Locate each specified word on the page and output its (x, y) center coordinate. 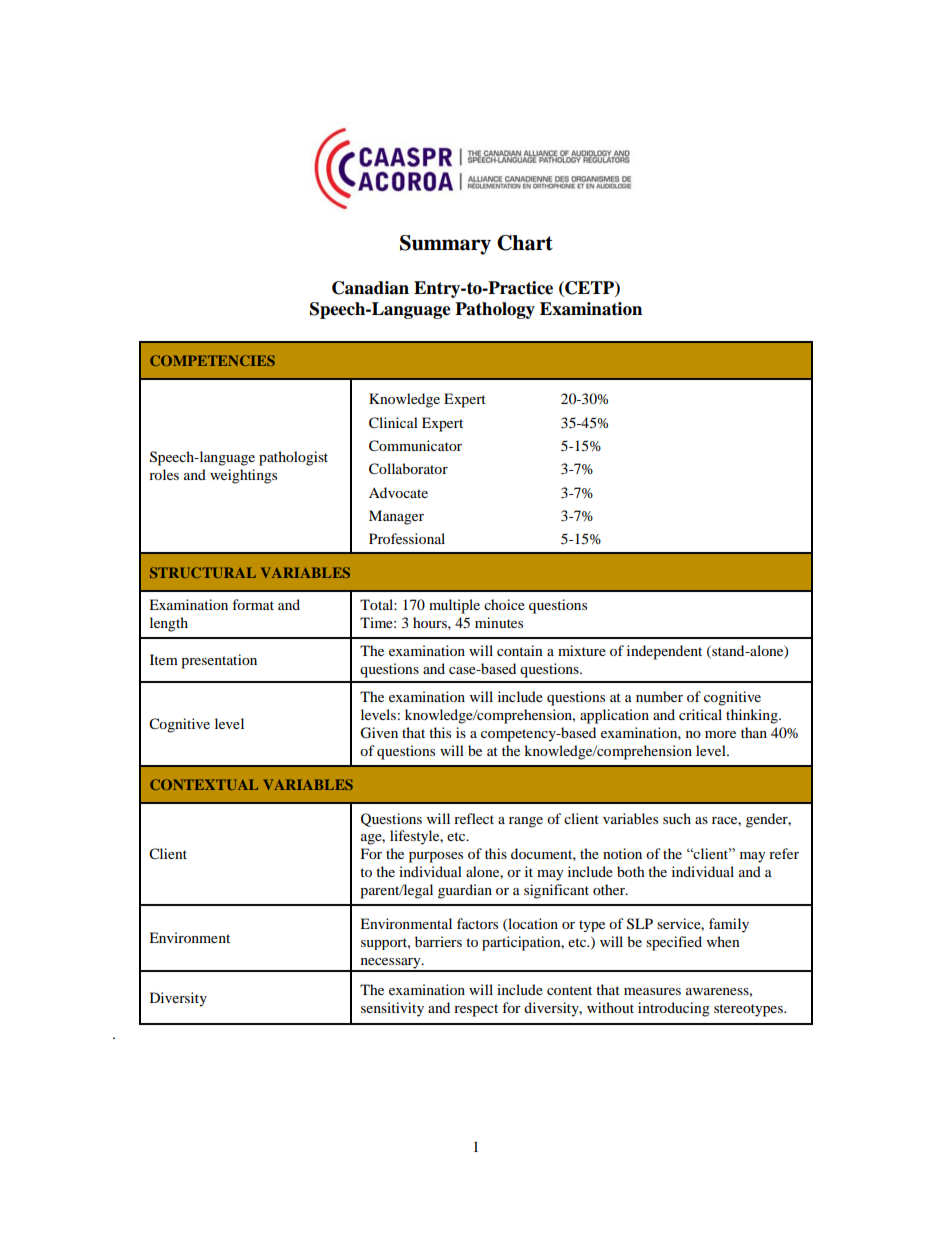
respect (476, 1010)
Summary (445, 245)
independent (664, 652)
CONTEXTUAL (204, 784)
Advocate (398, 492)
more (720, 734)
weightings (243, 476)
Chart (525, 243)
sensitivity (392, 1009)
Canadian (370, 288)
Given (379, 733)
